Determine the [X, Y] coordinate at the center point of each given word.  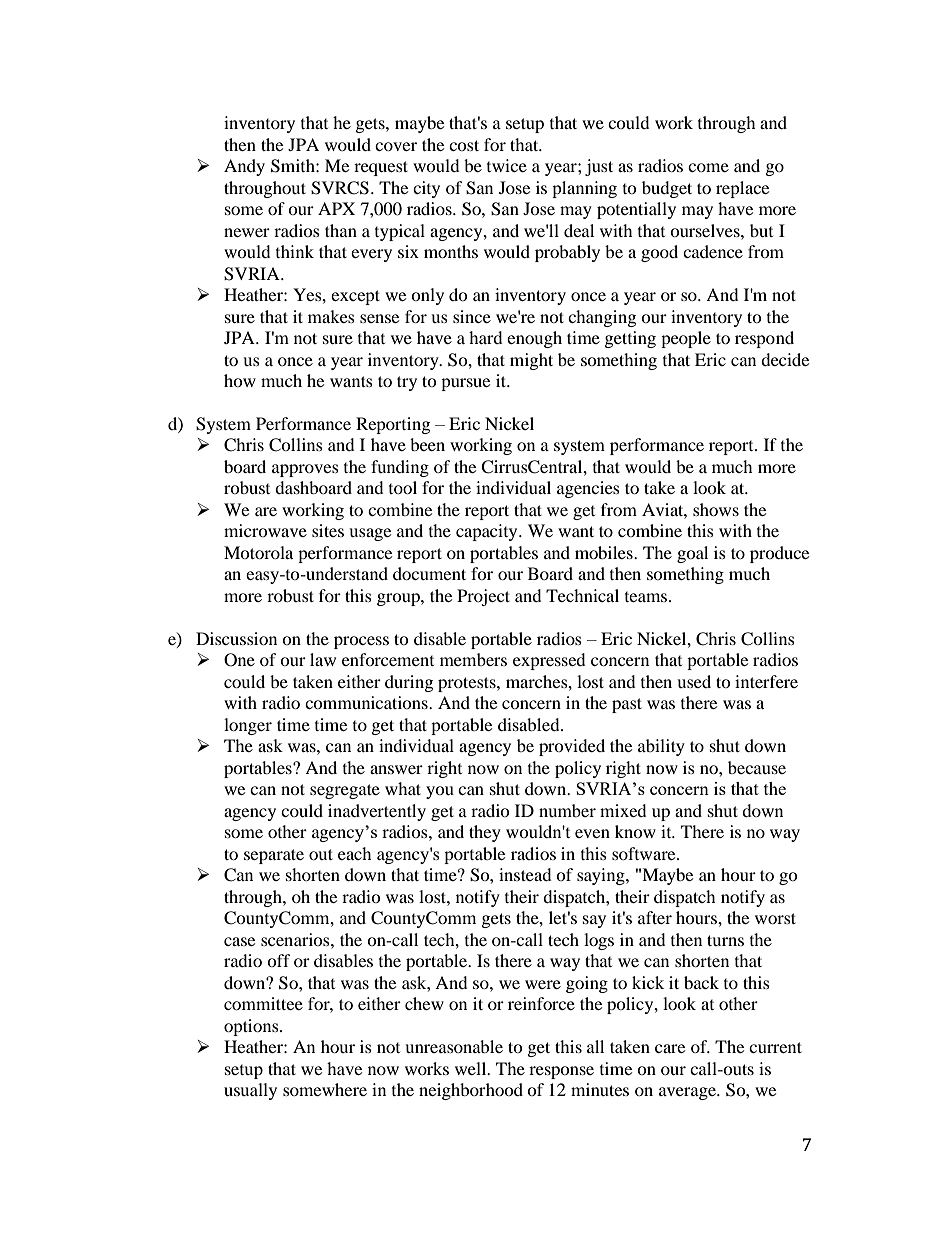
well [472, 1068]
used [694, 681]
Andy [244, 167]
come [708, 167]
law [323, 659]
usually [250, 1091]
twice [507, 165]
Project [483, 597]
